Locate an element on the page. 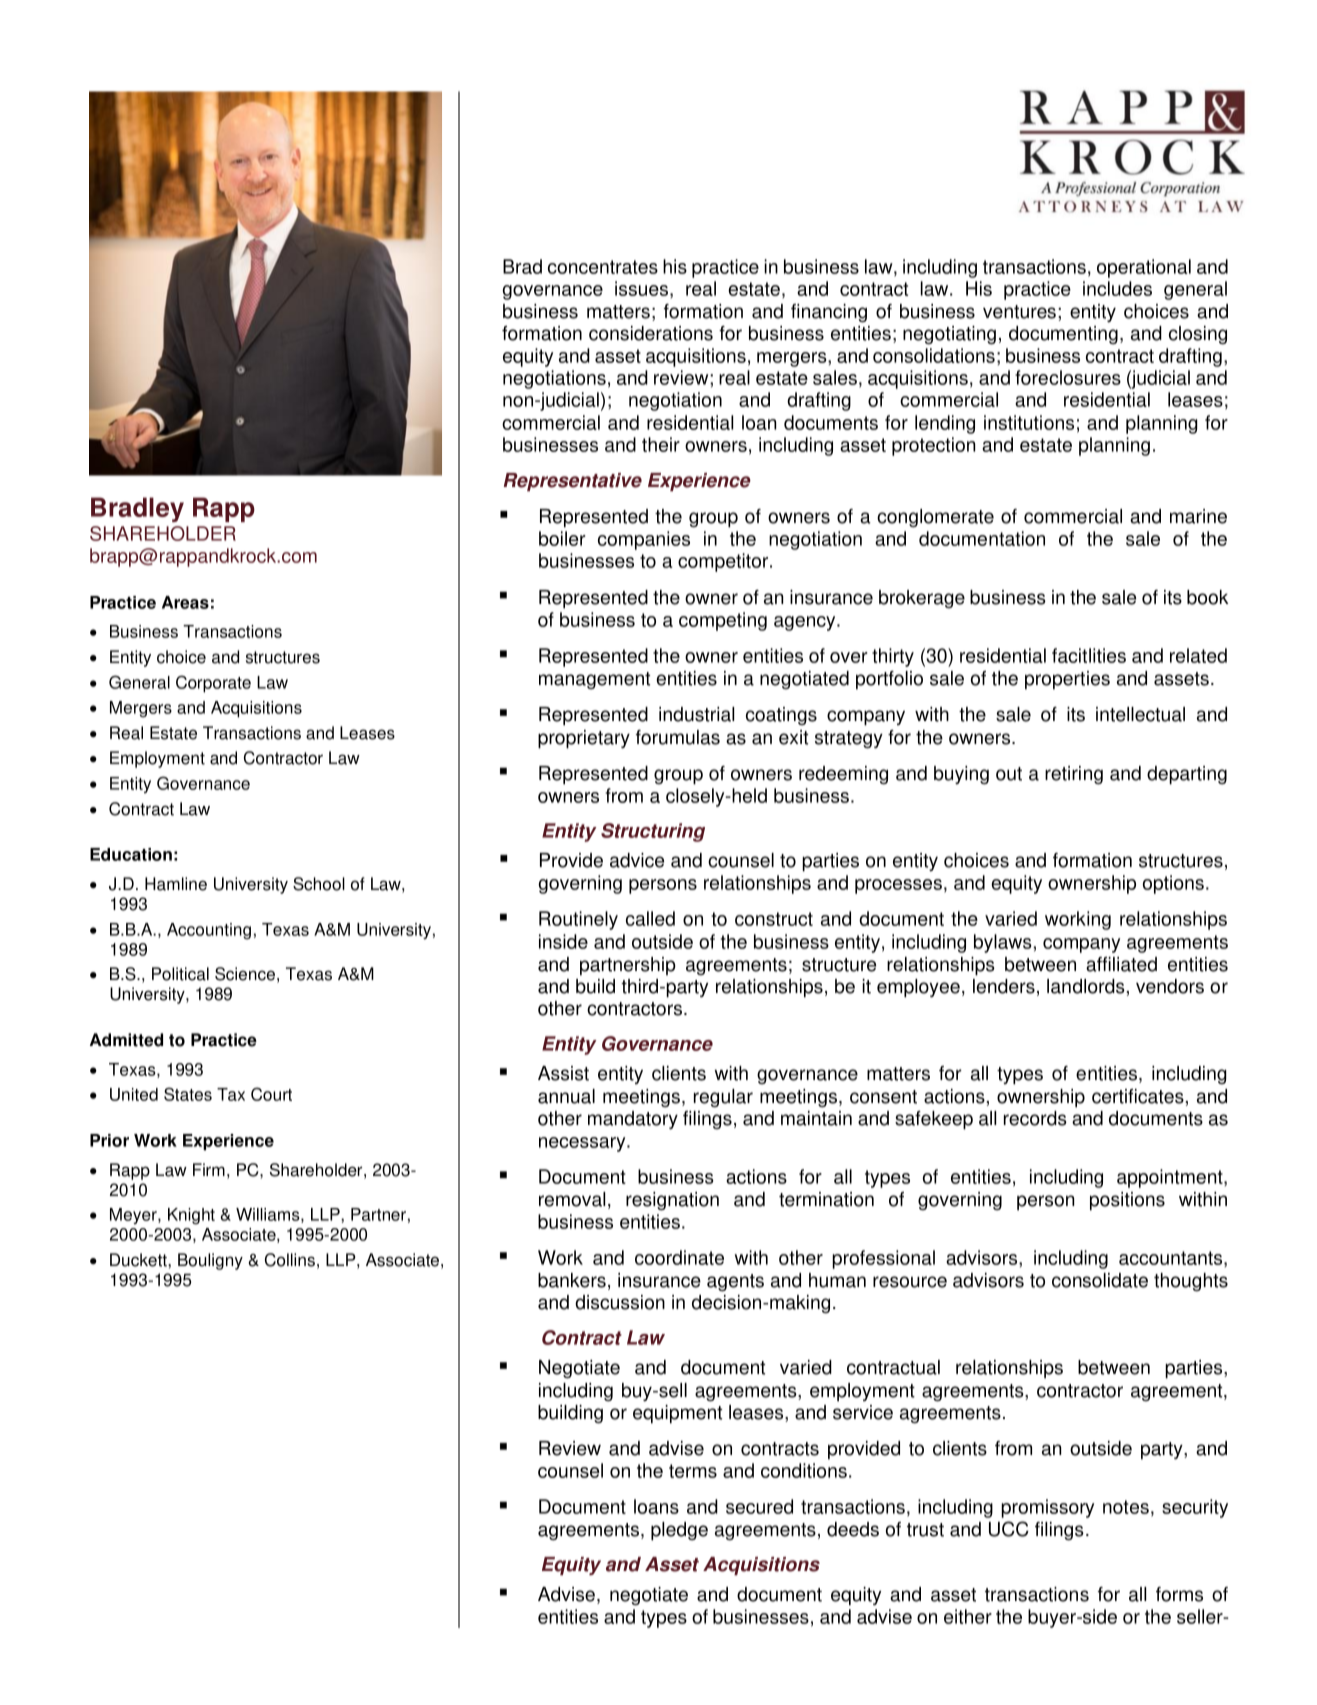  competing is located at coordinates (723, 621).
